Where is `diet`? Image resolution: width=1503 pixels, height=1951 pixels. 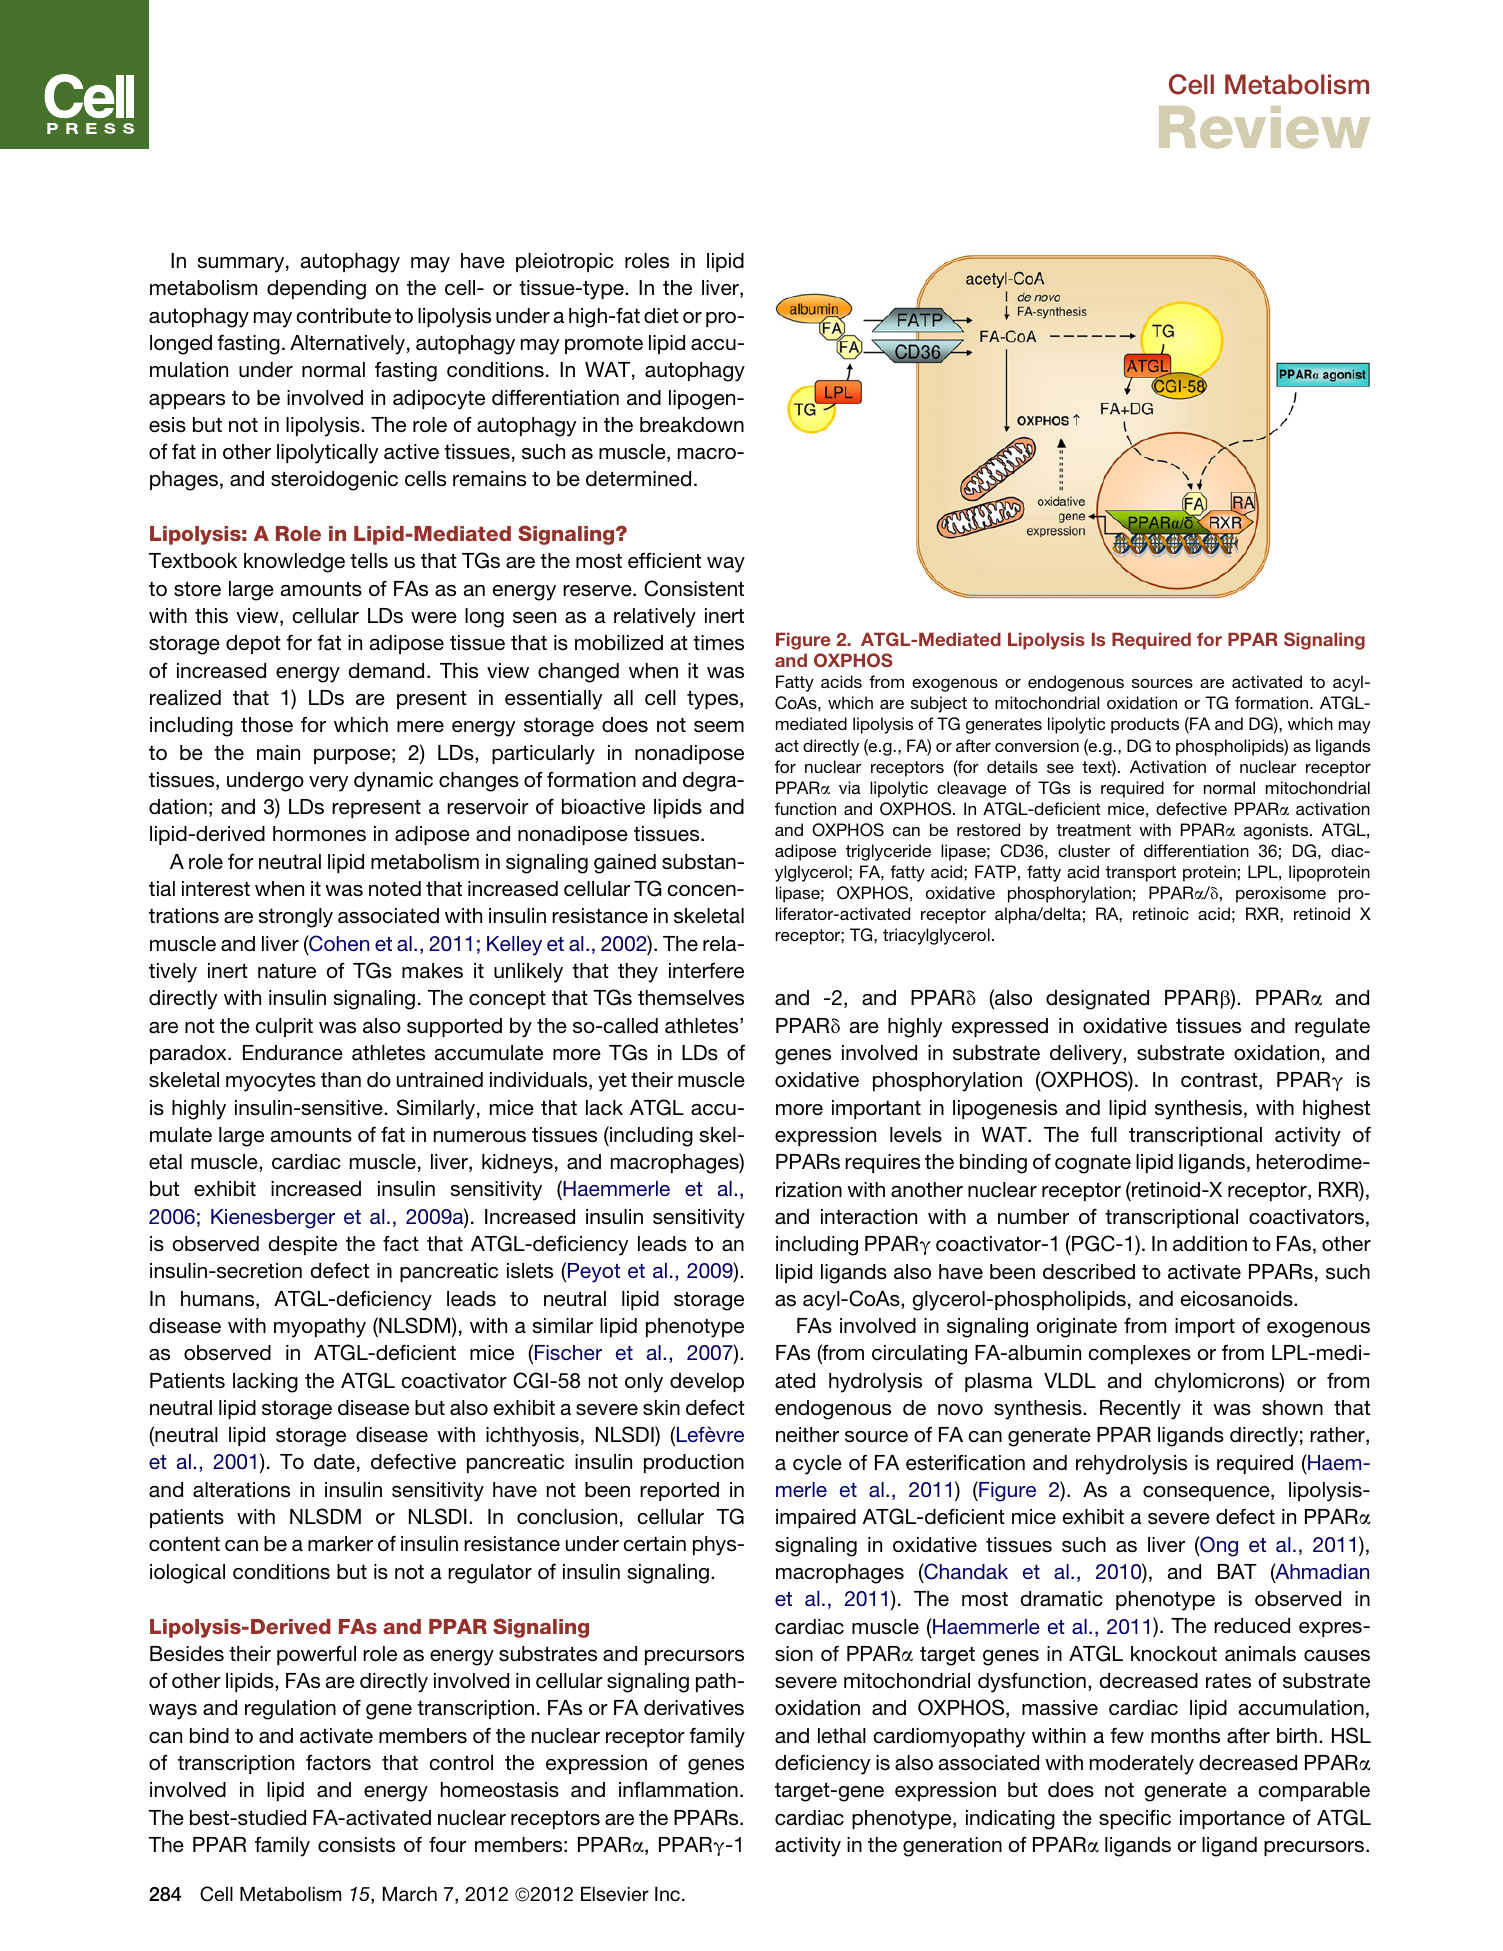 diet is located at coordinates (661, 315).
